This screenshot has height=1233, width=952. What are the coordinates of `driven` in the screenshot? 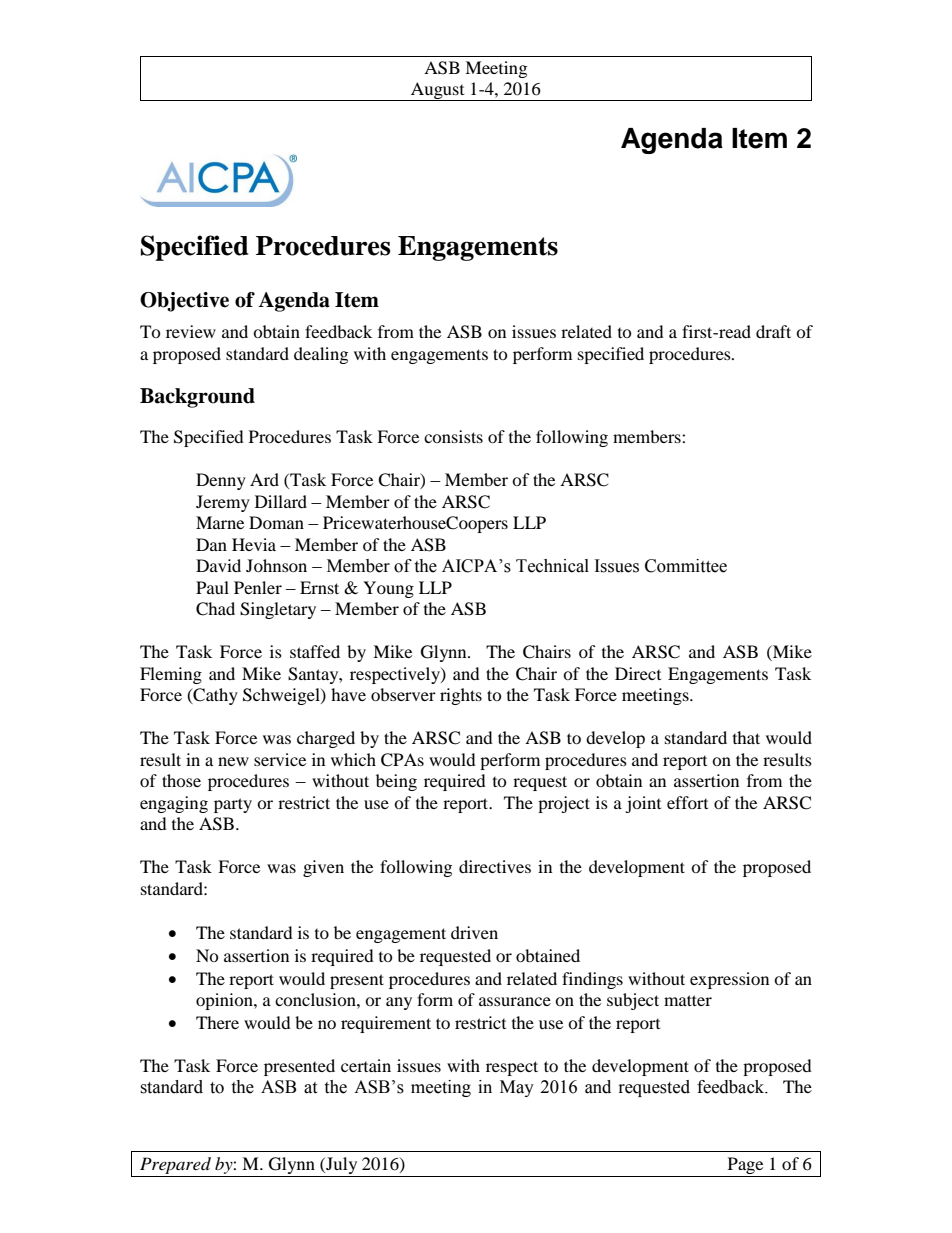 It's located at (474, 932).
